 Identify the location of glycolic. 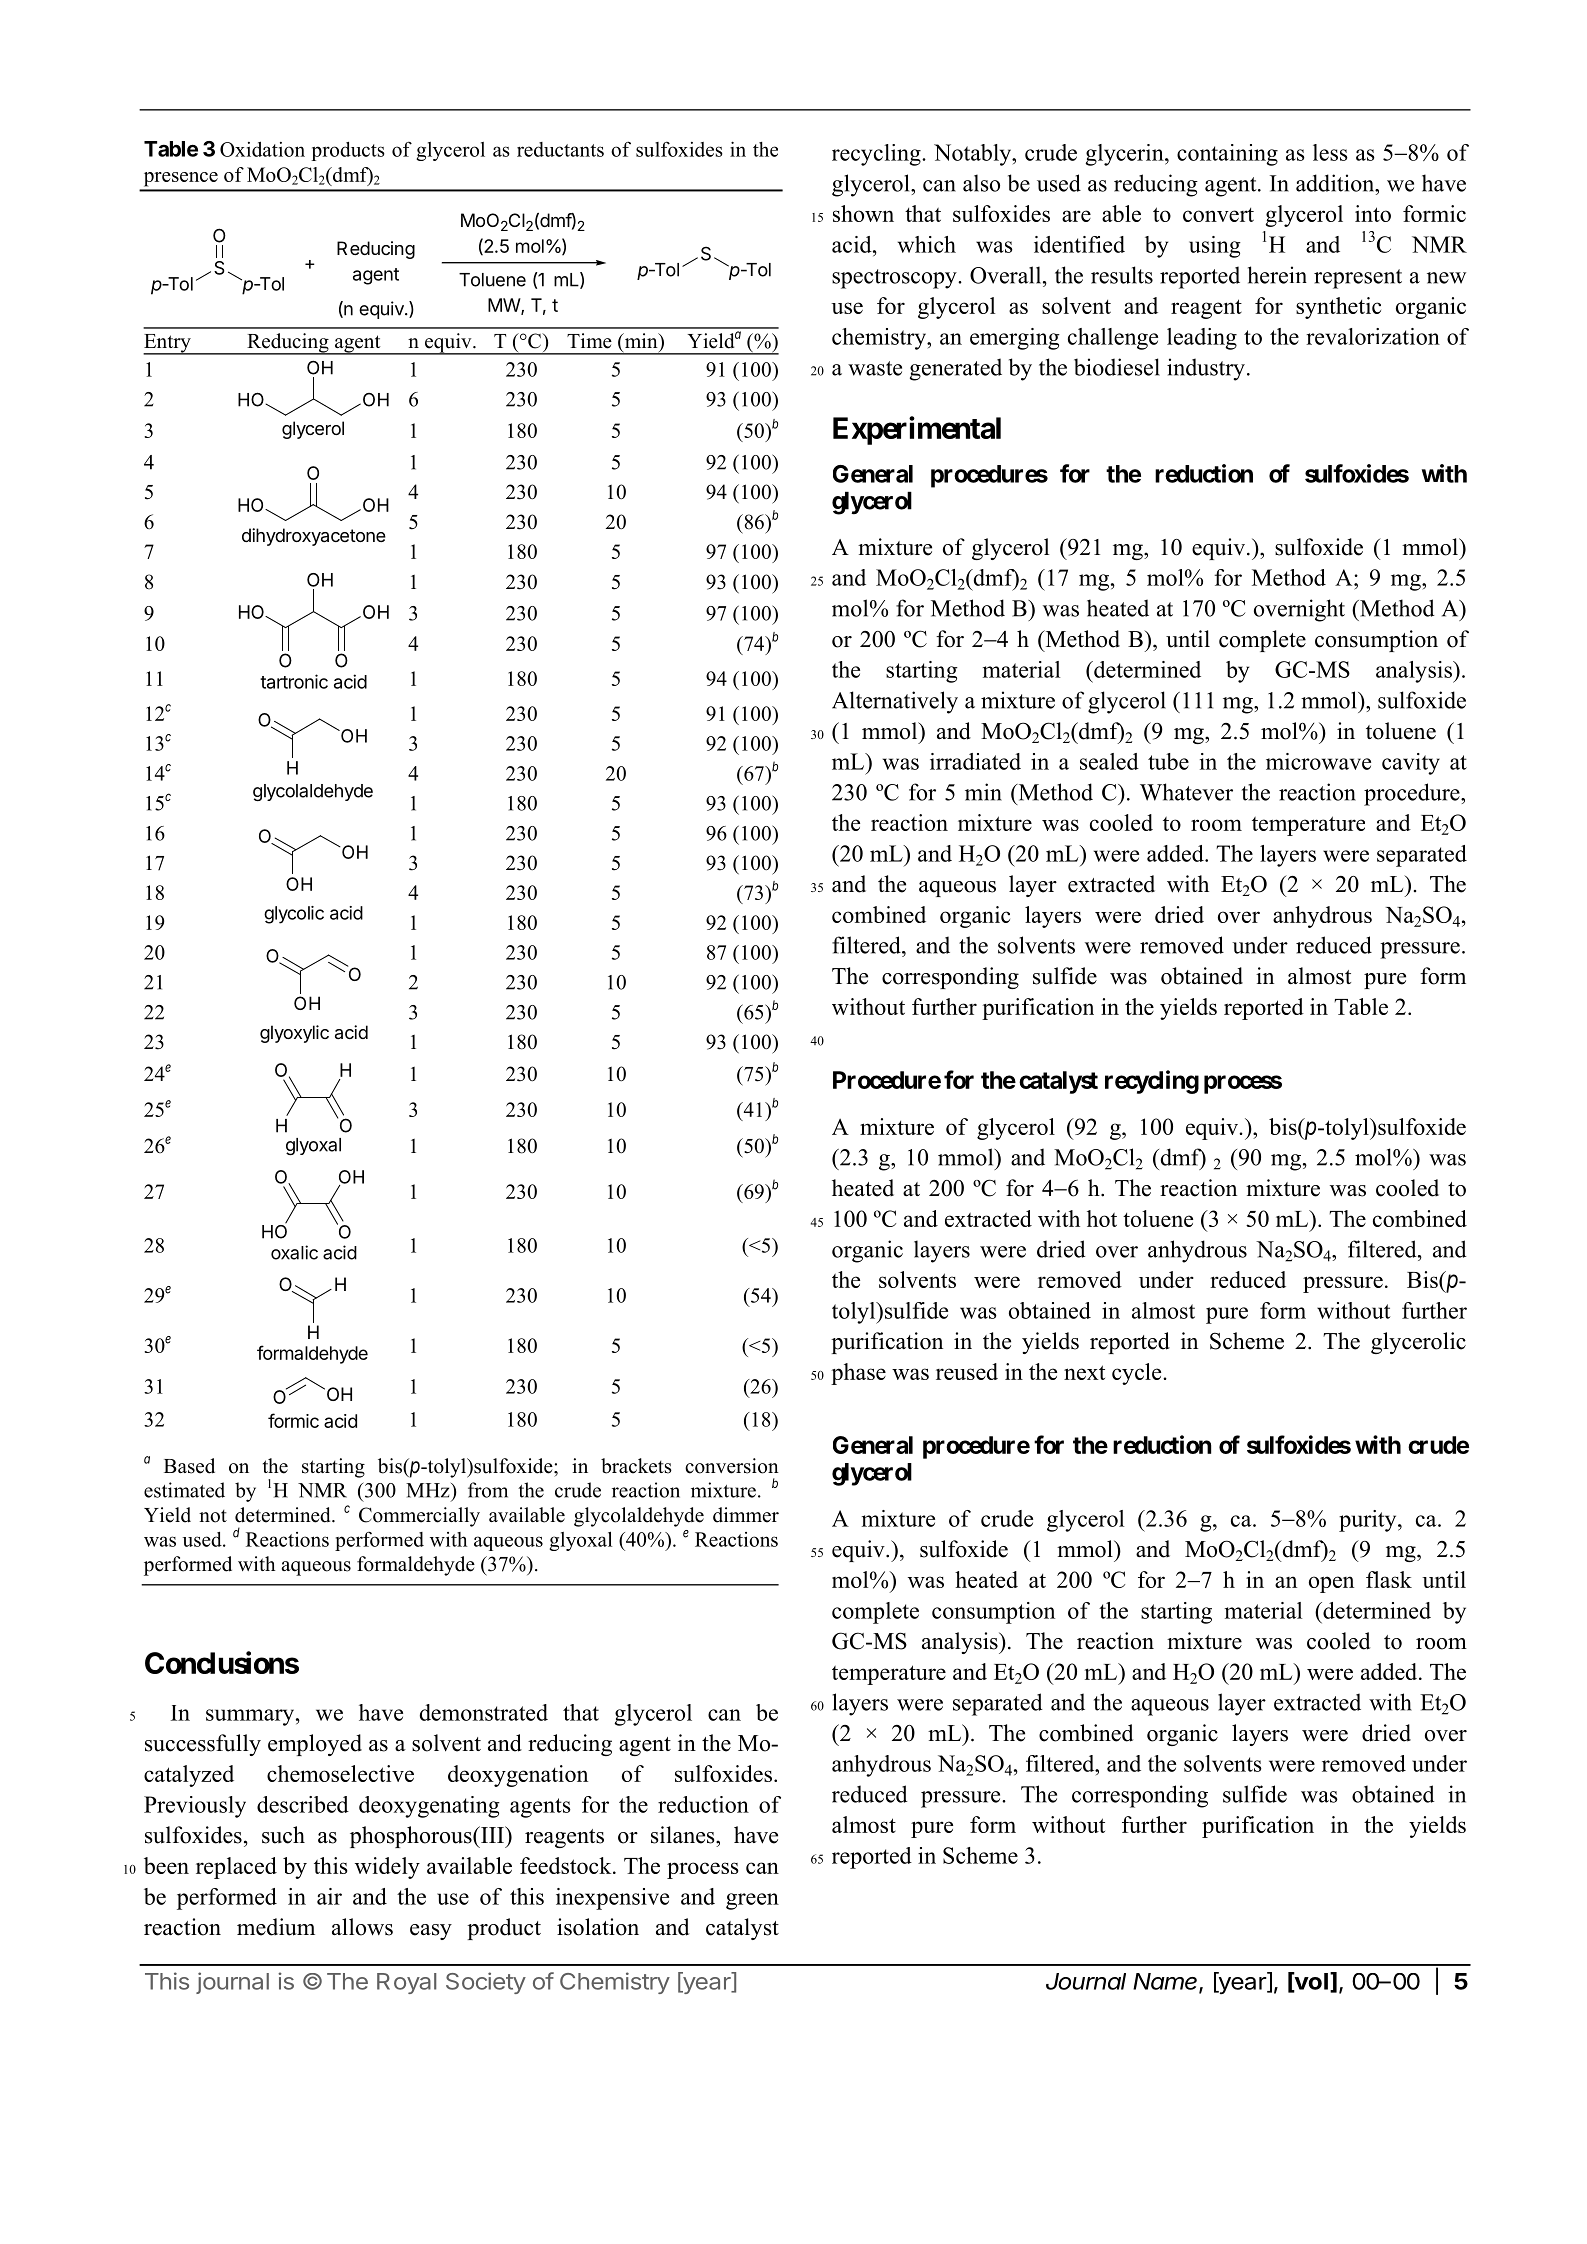
(294, 915).
